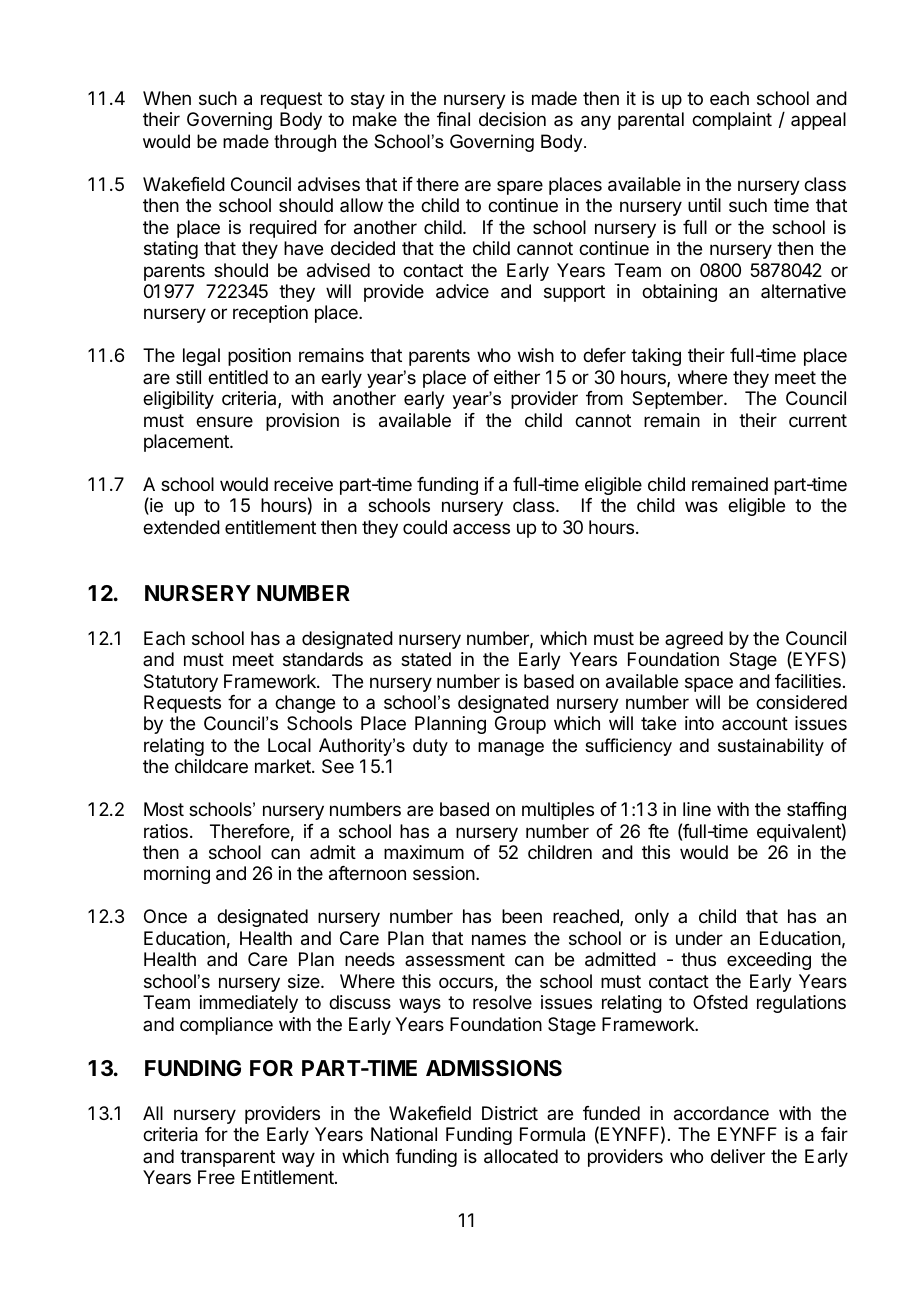  Describe the element at coordinates (697, 809) in the image. I see `line` at that location.
